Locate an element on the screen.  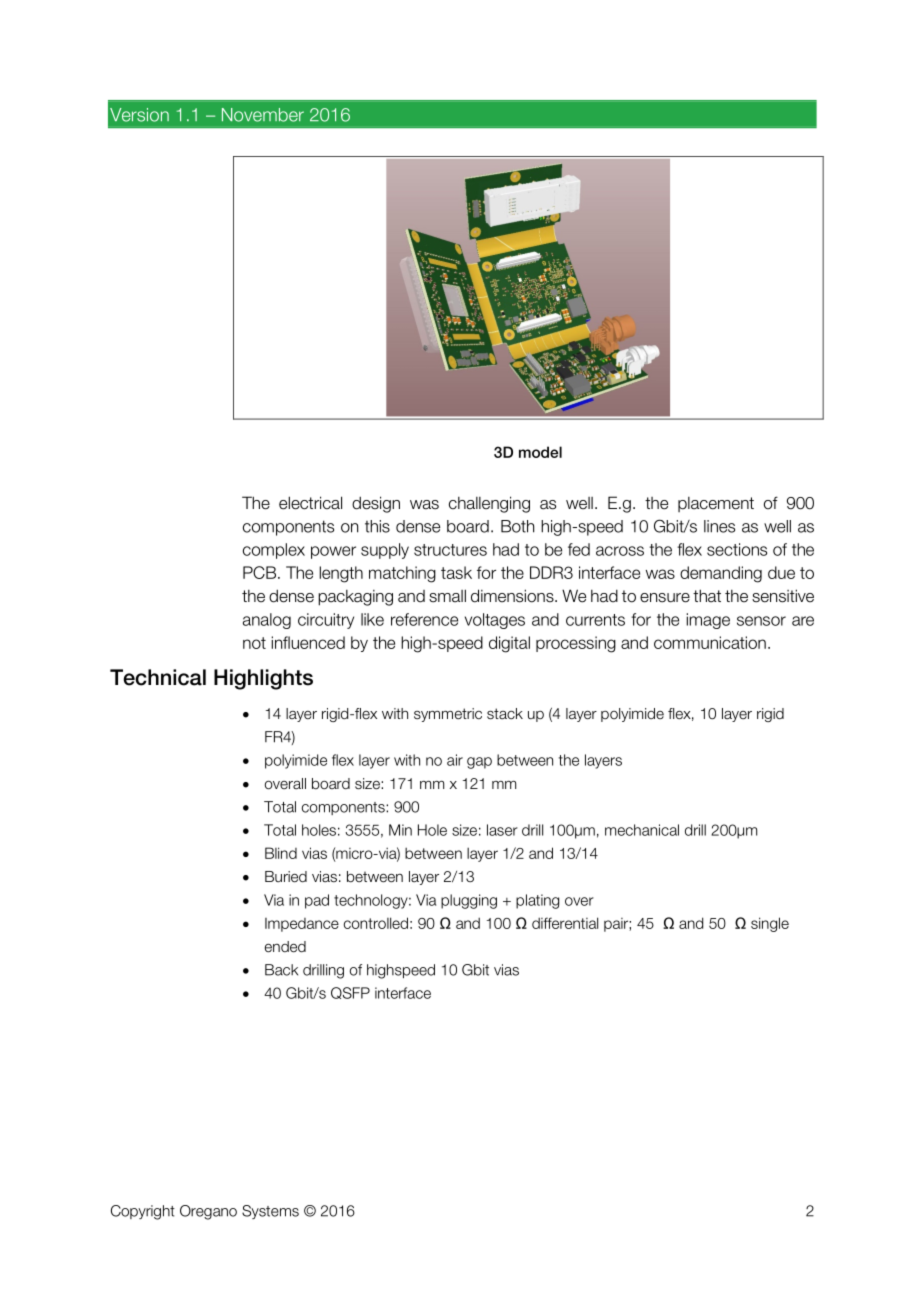
communication is located at coordinates (710, 642).
